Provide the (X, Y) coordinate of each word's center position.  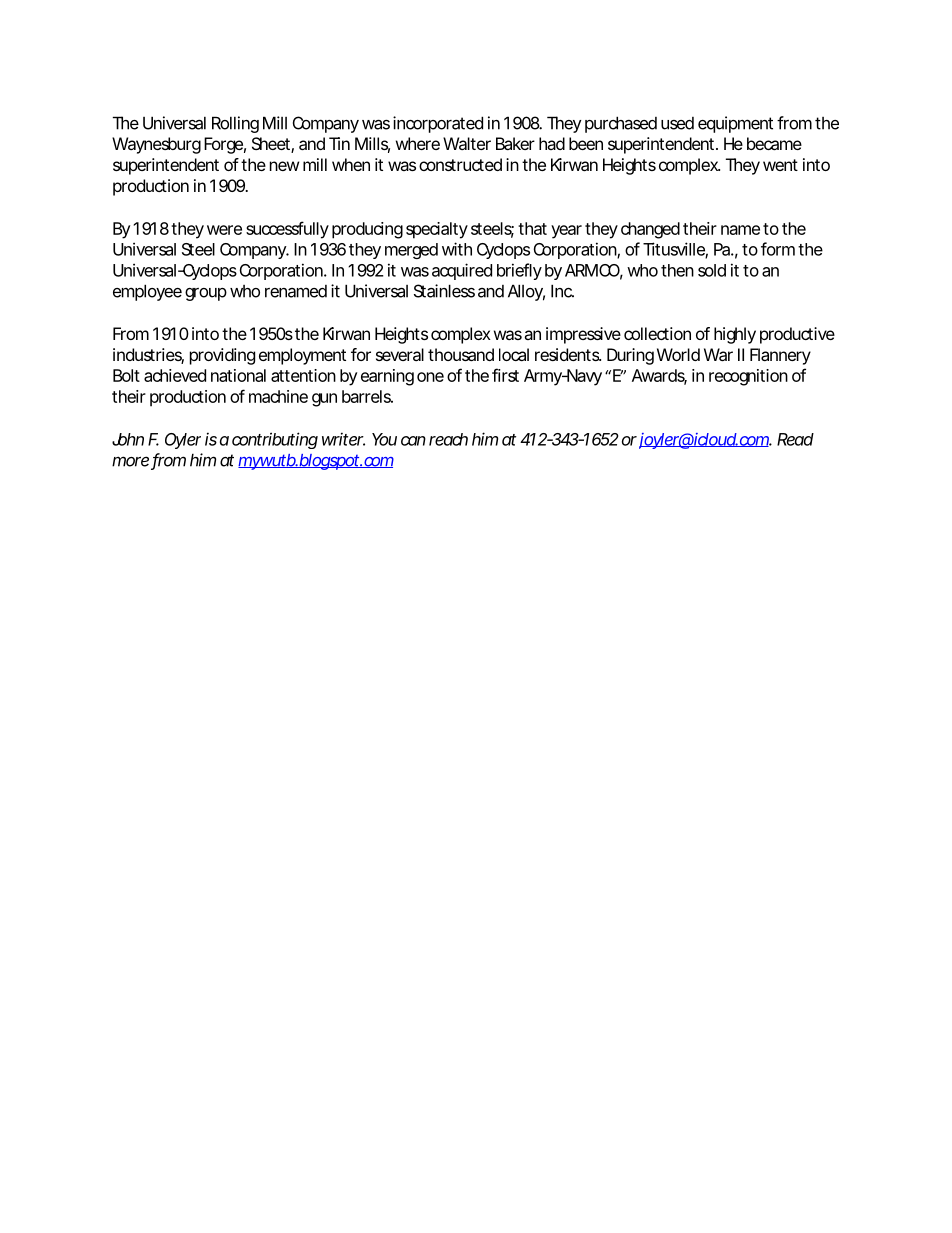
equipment (735, 124)
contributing (275, 440)
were (224, 230)
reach (448, 439)
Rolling (235, 124)
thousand (461, 354)
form (778, 249)
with (457, 249)
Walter (467, 143)
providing (222, 356)
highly (735, 335)
